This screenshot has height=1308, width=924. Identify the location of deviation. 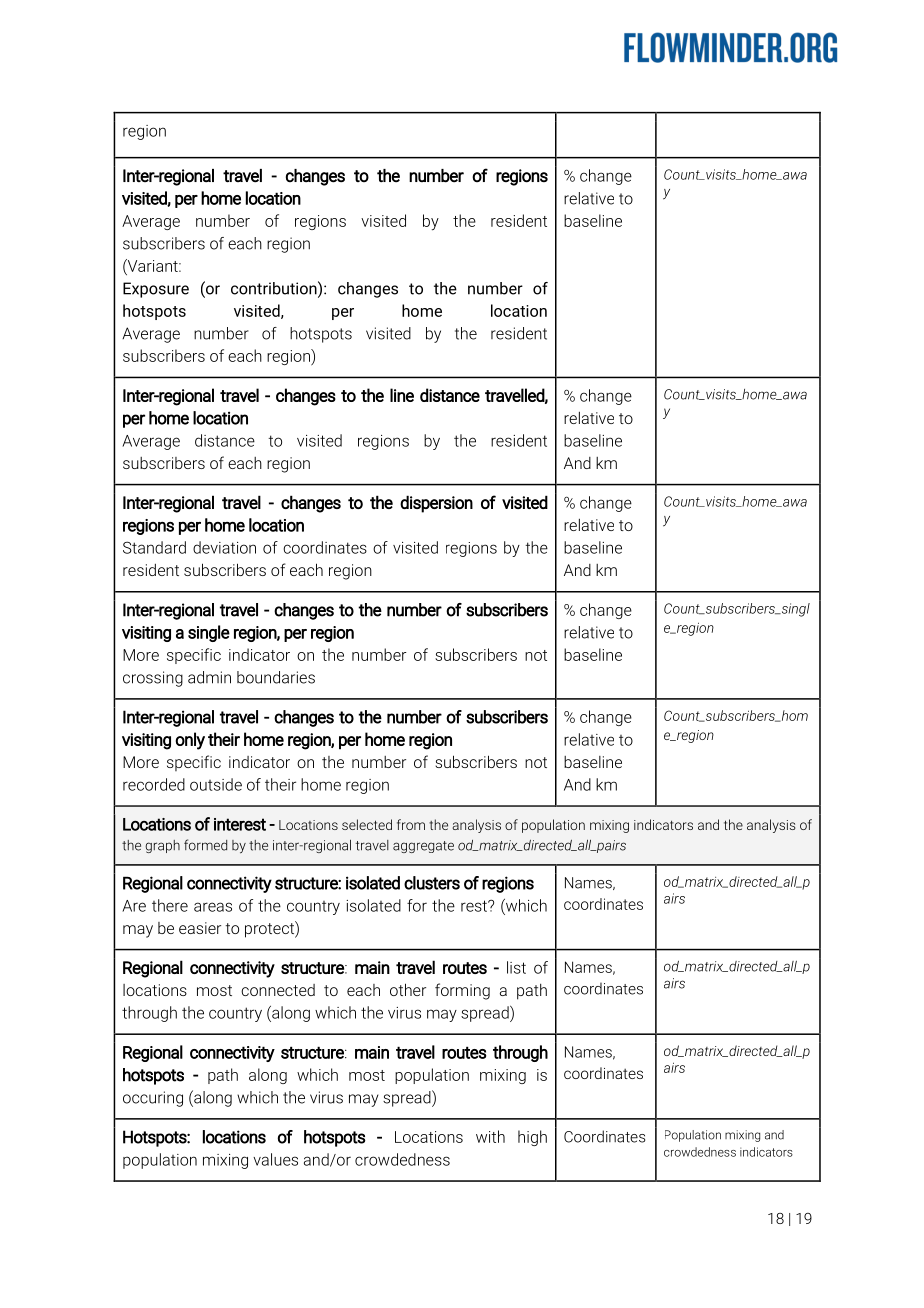
(224, 547).
